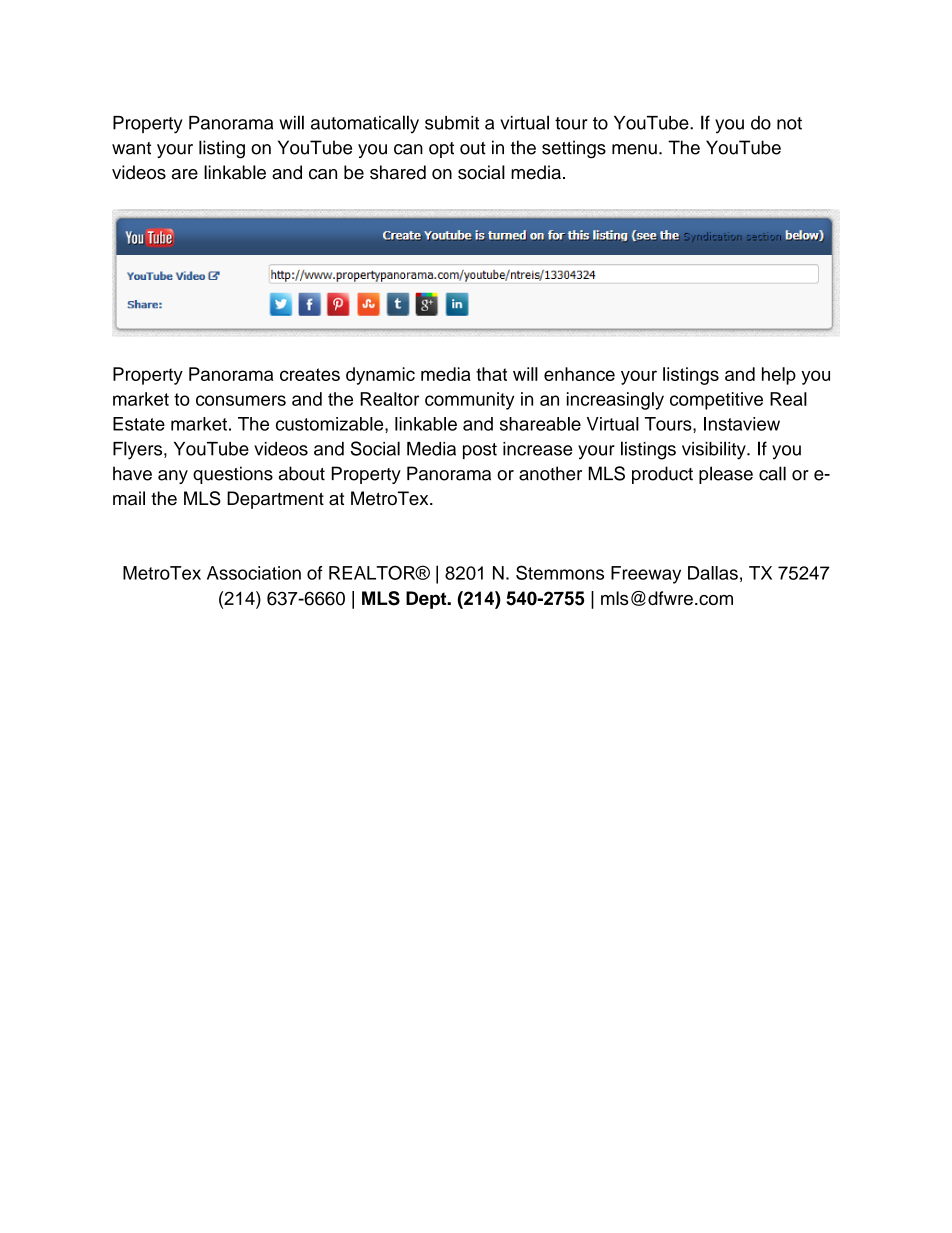  I want to click on want, so click(131, 148).
